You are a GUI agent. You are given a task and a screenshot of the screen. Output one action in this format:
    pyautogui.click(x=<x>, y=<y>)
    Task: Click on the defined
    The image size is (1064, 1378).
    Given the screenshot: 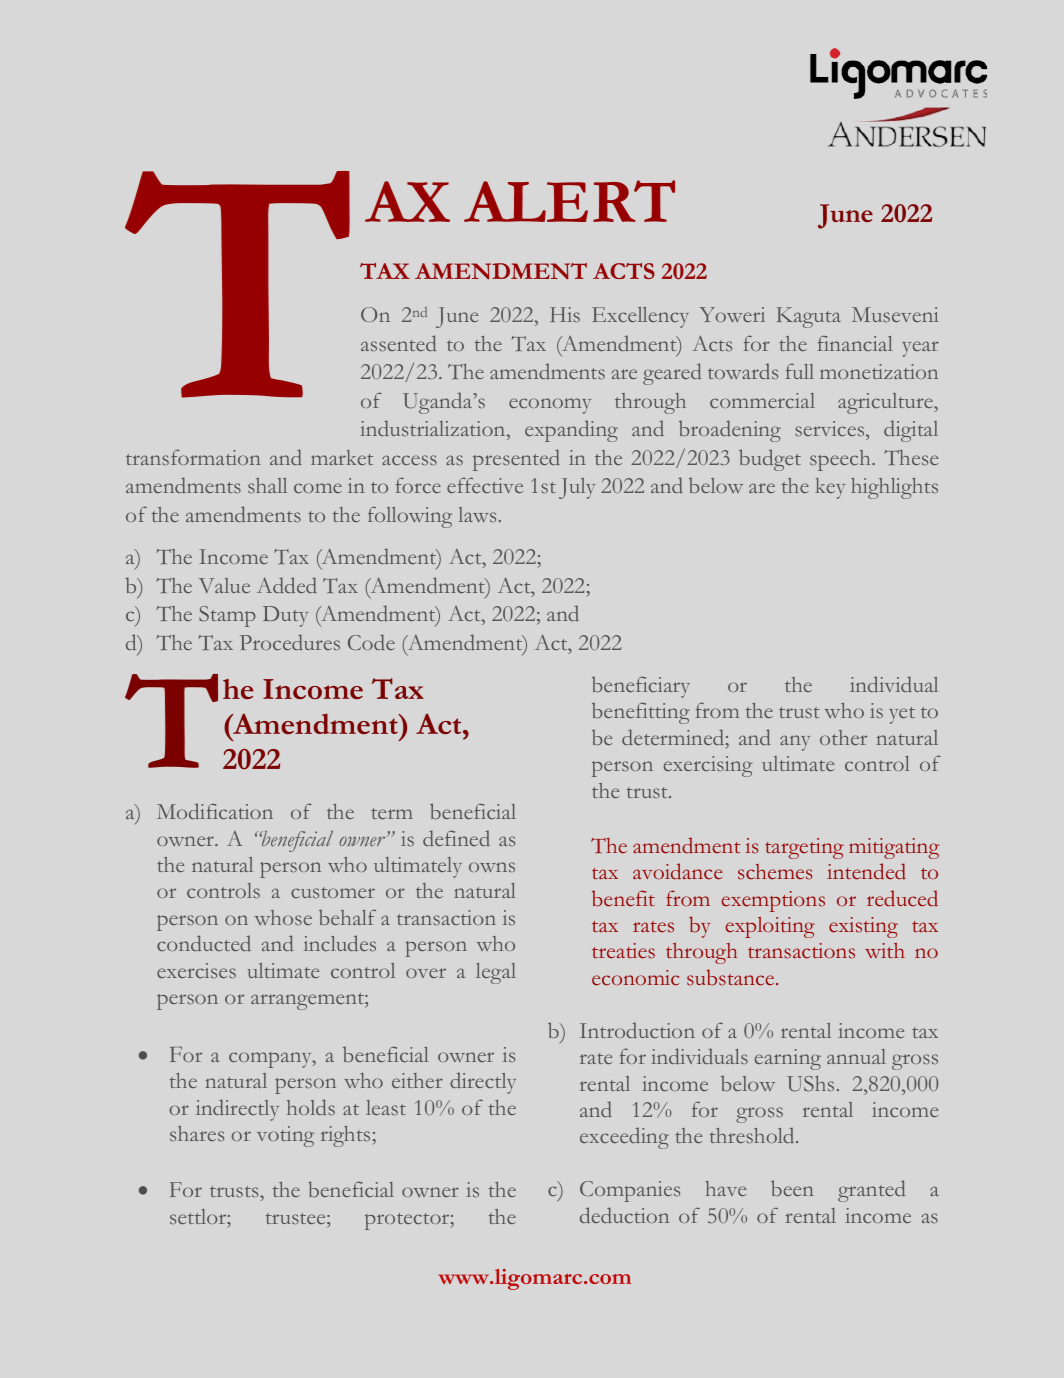 What is the action you would take?
    pyautogui.click(x=456, y=838)
